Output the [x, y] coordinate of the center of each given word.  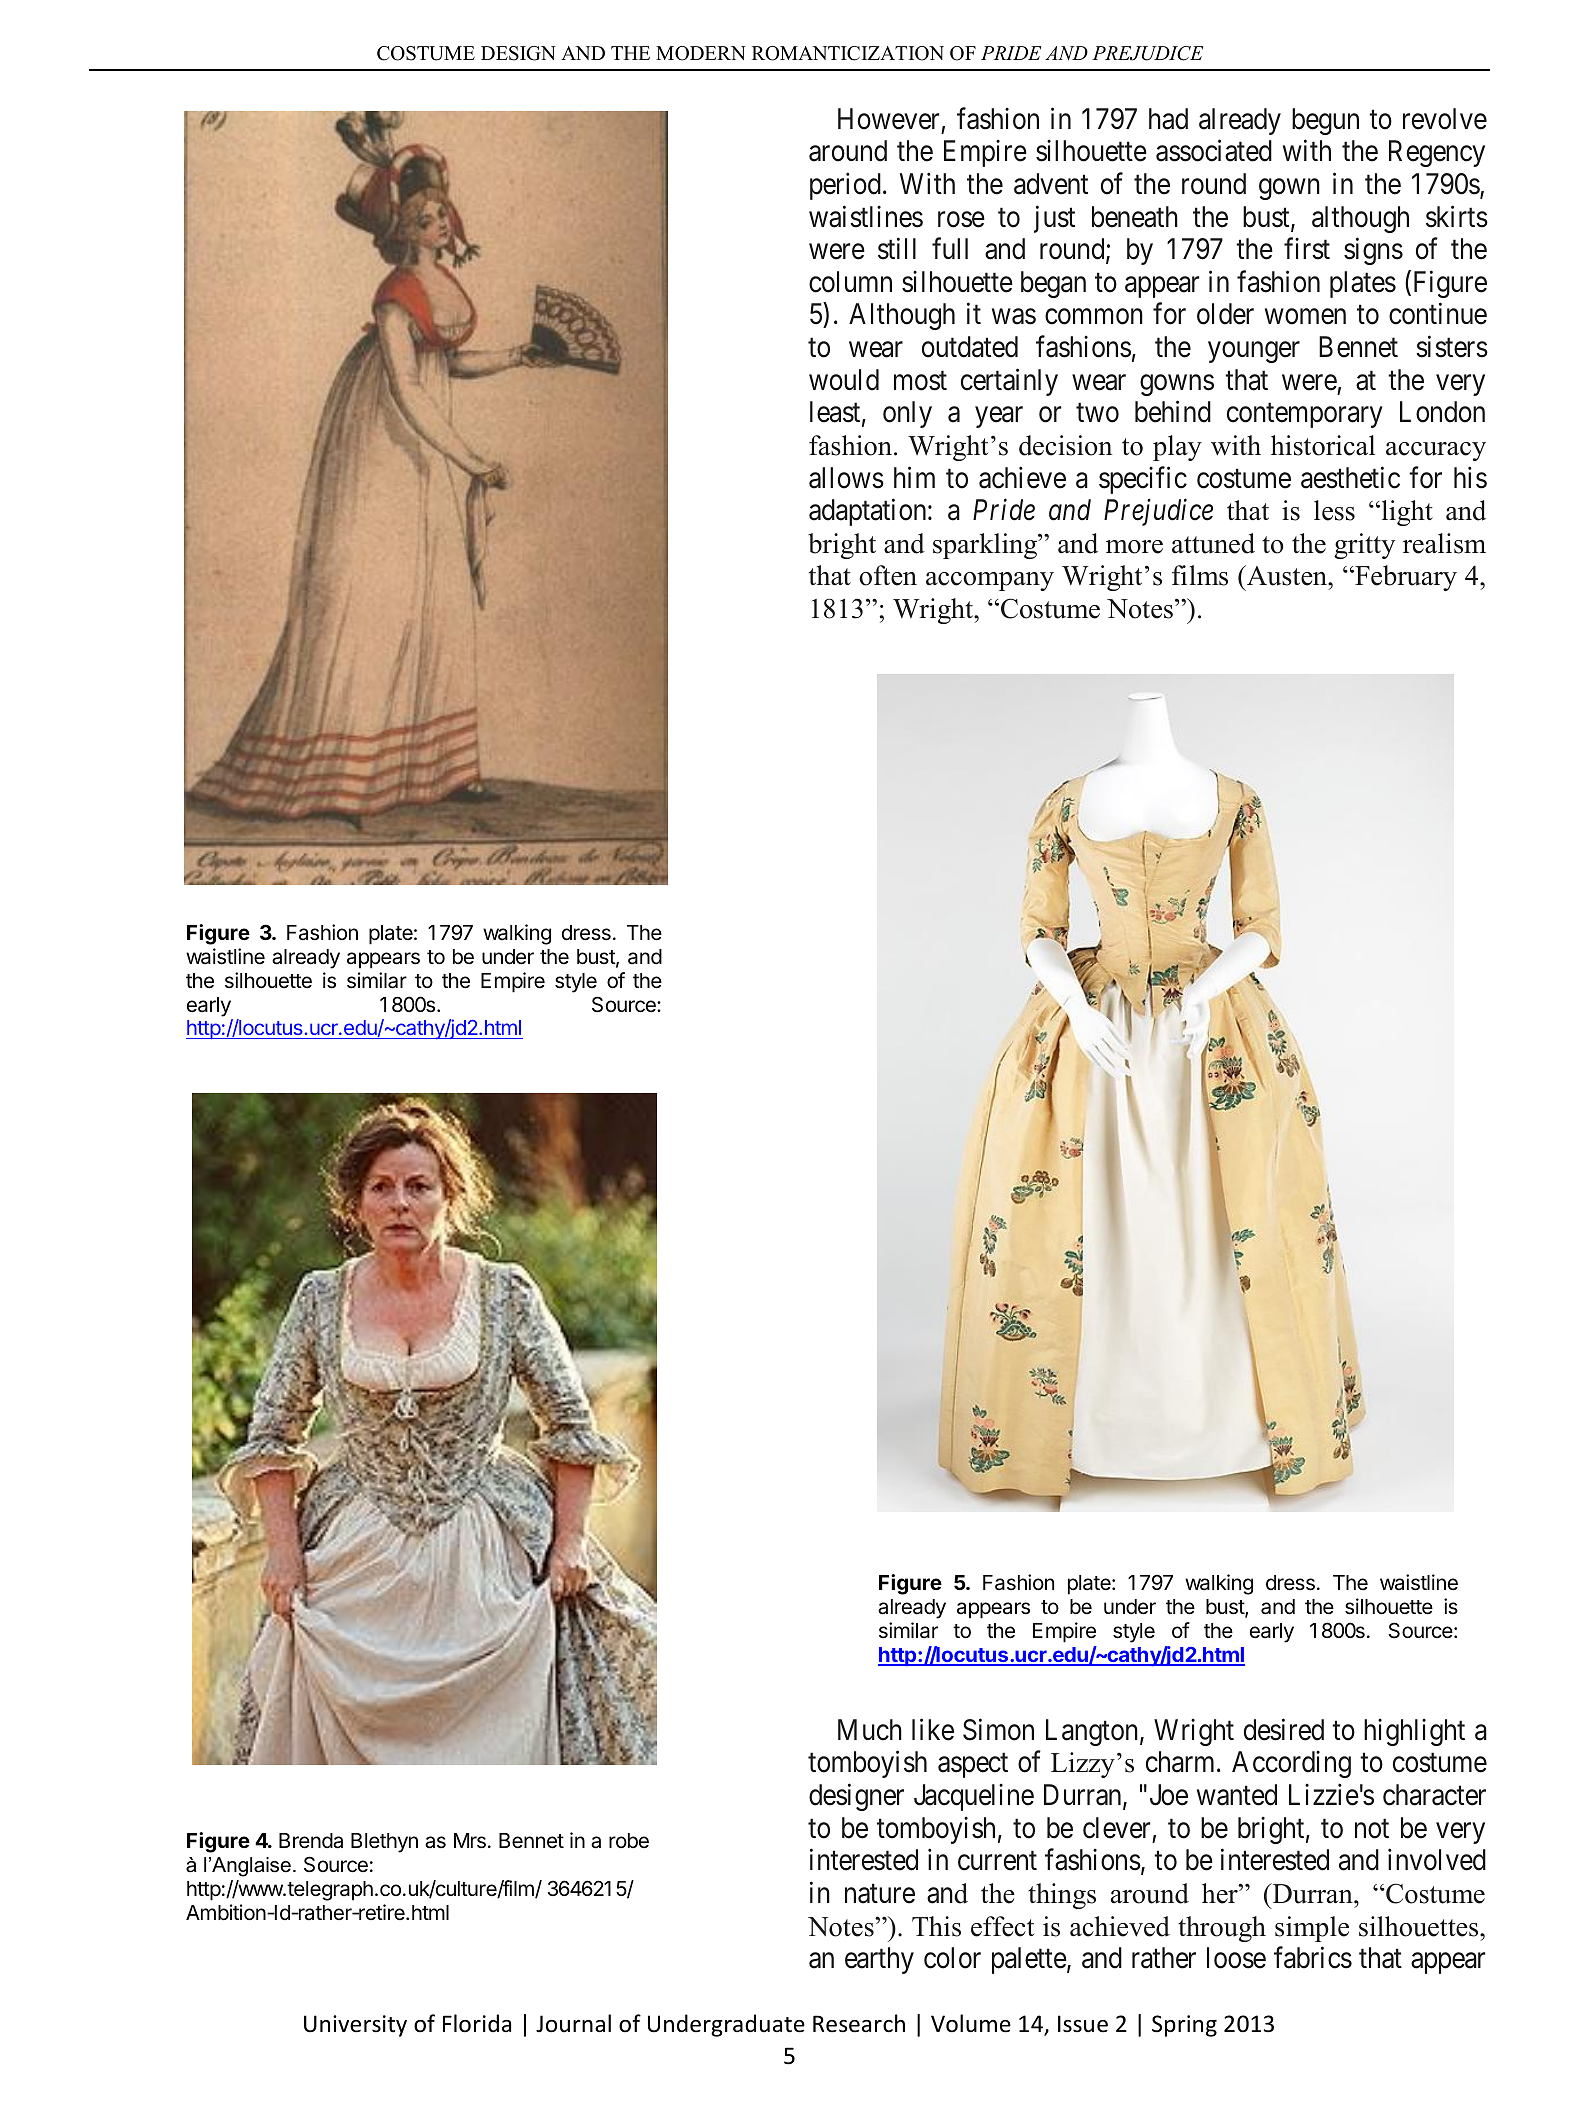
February [1405, 578]
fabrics [1313, 1958]
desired [1284, 1730]
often [888, 575]
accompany [990, 581]
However [888, 119]
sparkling [986, 546]
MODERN [701, 53]
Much [870, 1730]
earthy [879, 1960]
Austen [1287, 575]
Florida [477, 2023]
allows [846, 478]
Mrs [470, 1841]
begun [1325, 121]
